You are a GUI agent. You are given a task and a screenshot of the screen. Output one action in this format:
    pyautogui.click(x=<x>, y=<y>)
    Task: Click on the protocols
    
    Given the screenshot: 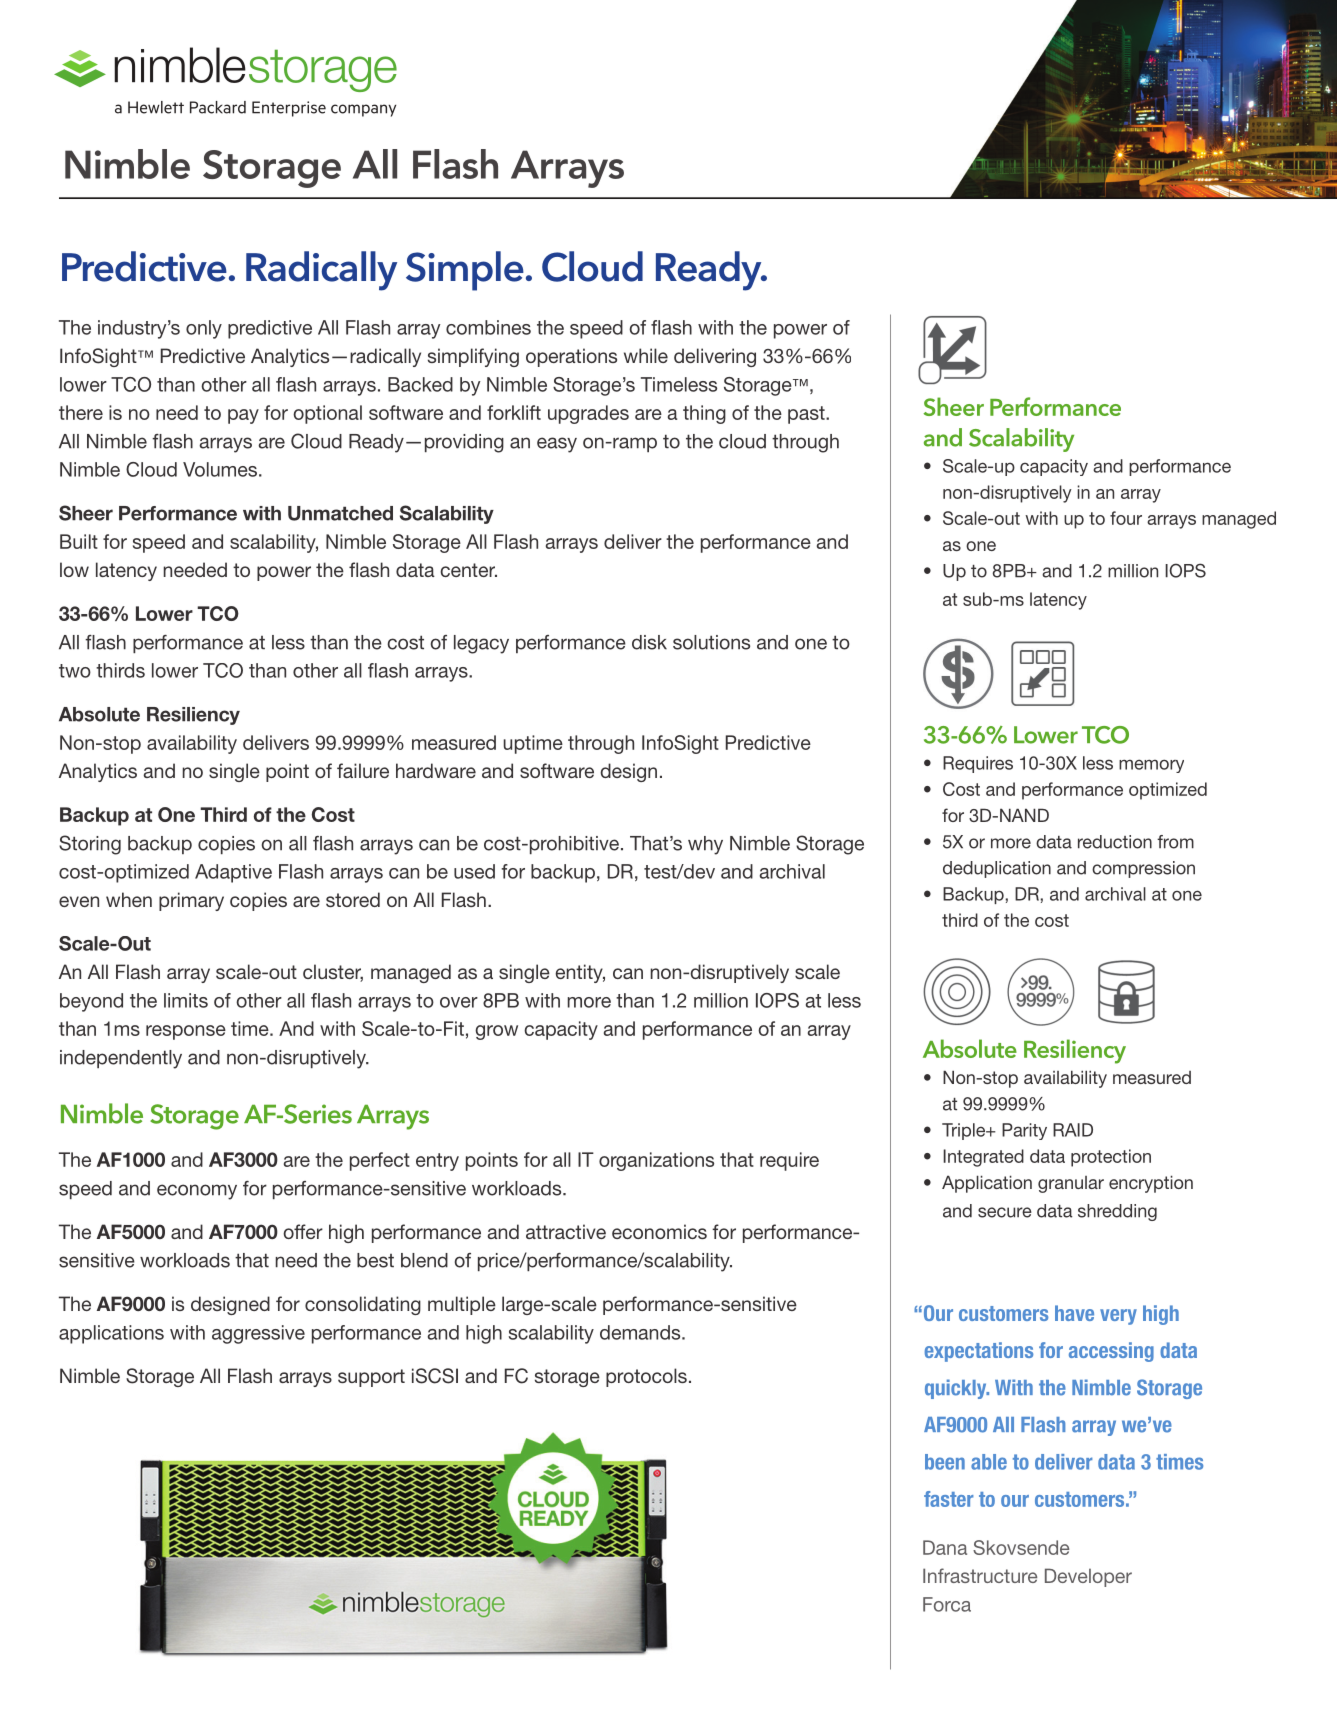 What is the action you would take?
    pyautogui.click(x=646, y=1377)
